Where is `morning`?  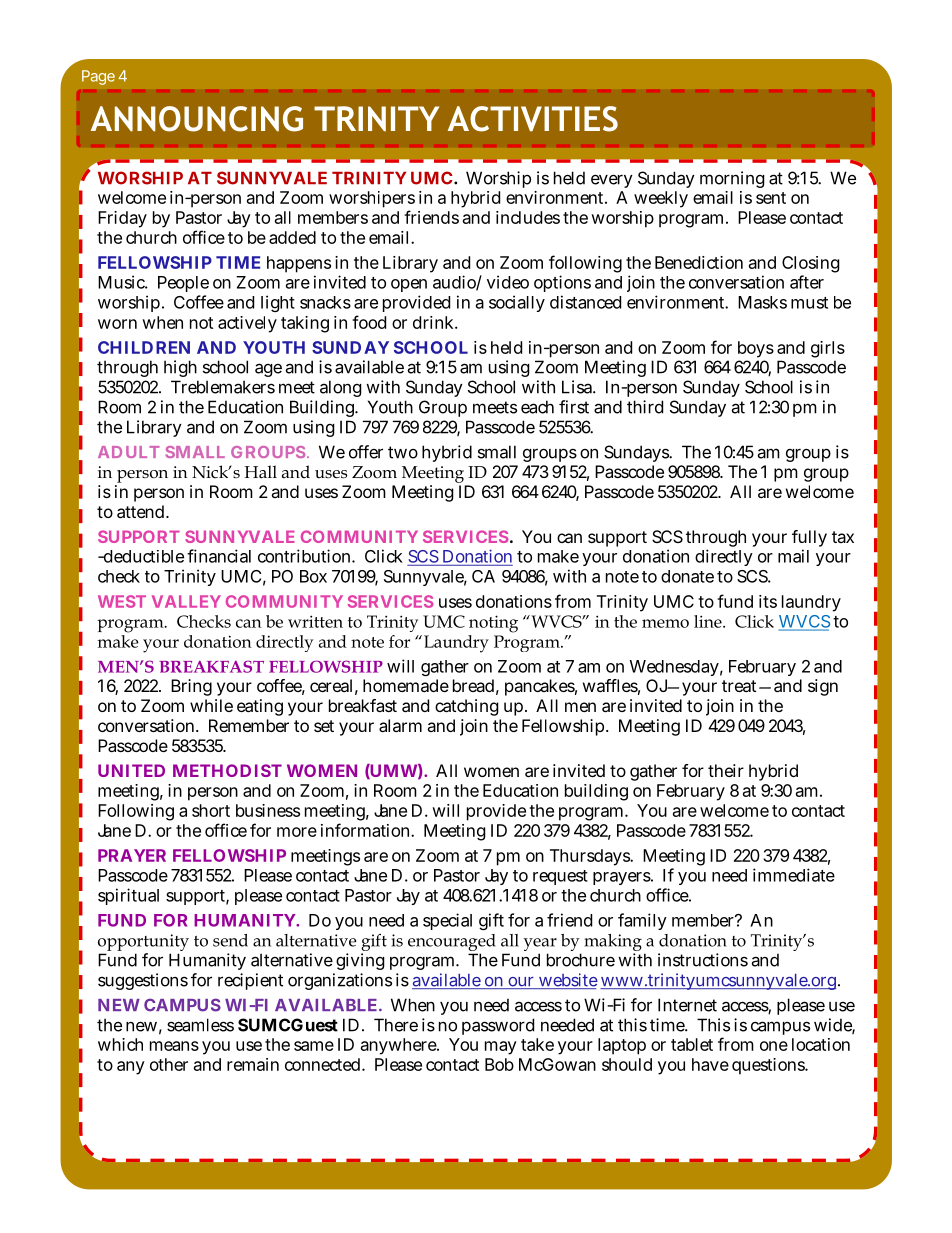 morning is located at coordinates (732, 179).
